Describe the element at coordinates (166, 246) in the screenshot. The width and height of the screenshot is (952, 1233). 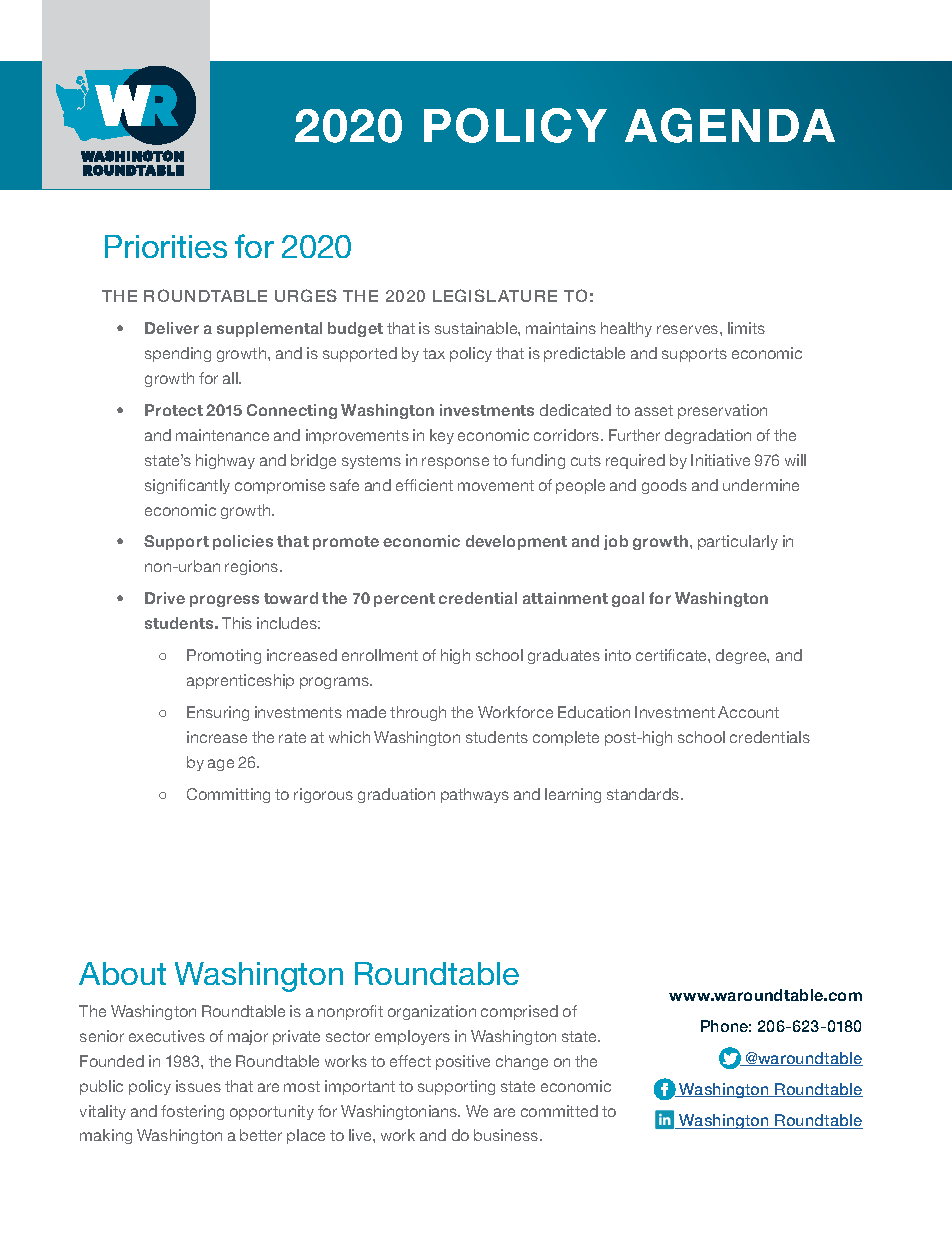
I see `Priorities` at that location.
